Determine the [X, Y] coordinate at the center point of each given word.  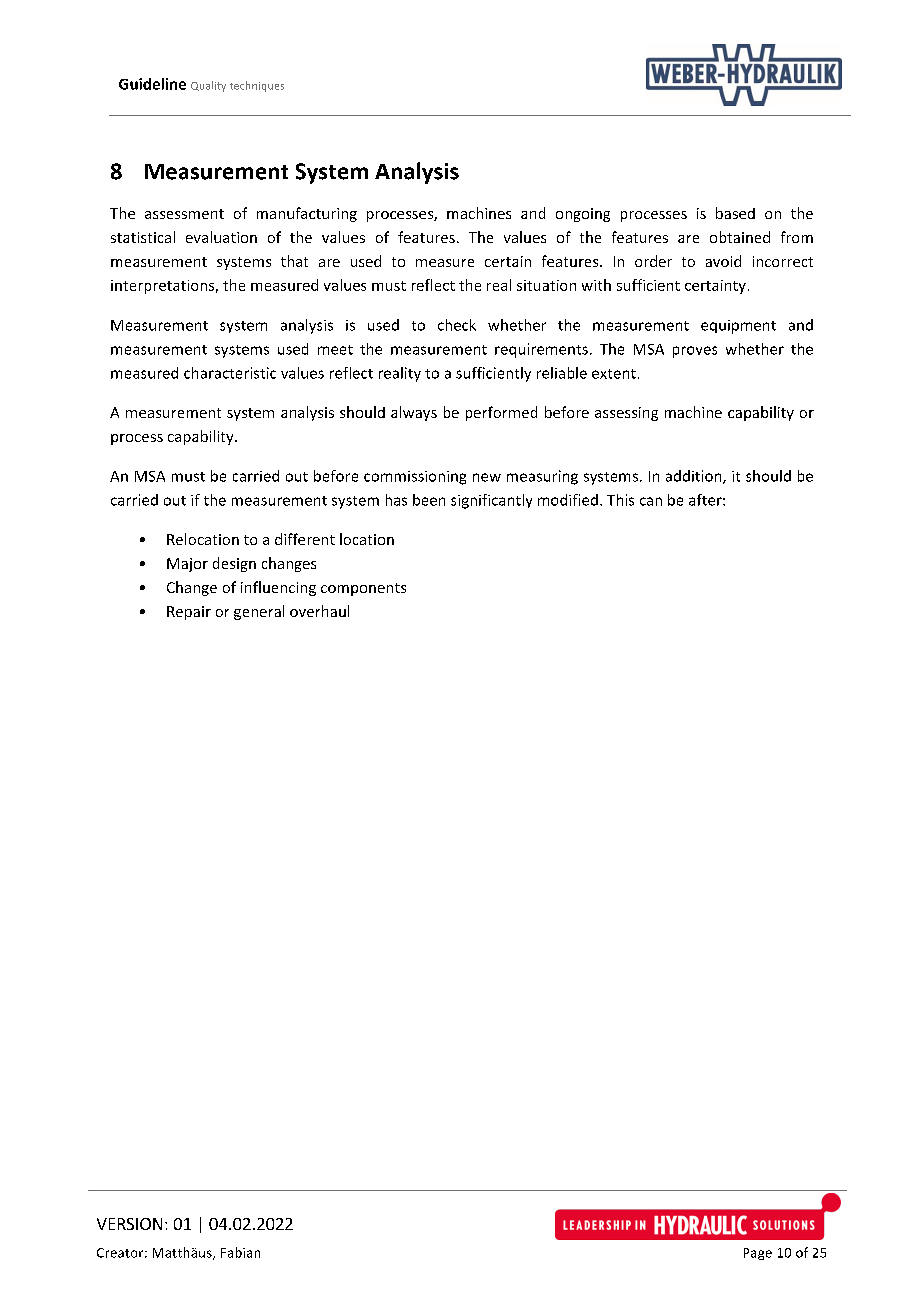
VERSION [129, 1224]
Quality [208, 86]
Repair [189, 613]
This [620, 500]
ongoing [583, 215]
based [735, 213]
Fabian [240, 1252]
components [363, 589]
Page [758, 1254]
